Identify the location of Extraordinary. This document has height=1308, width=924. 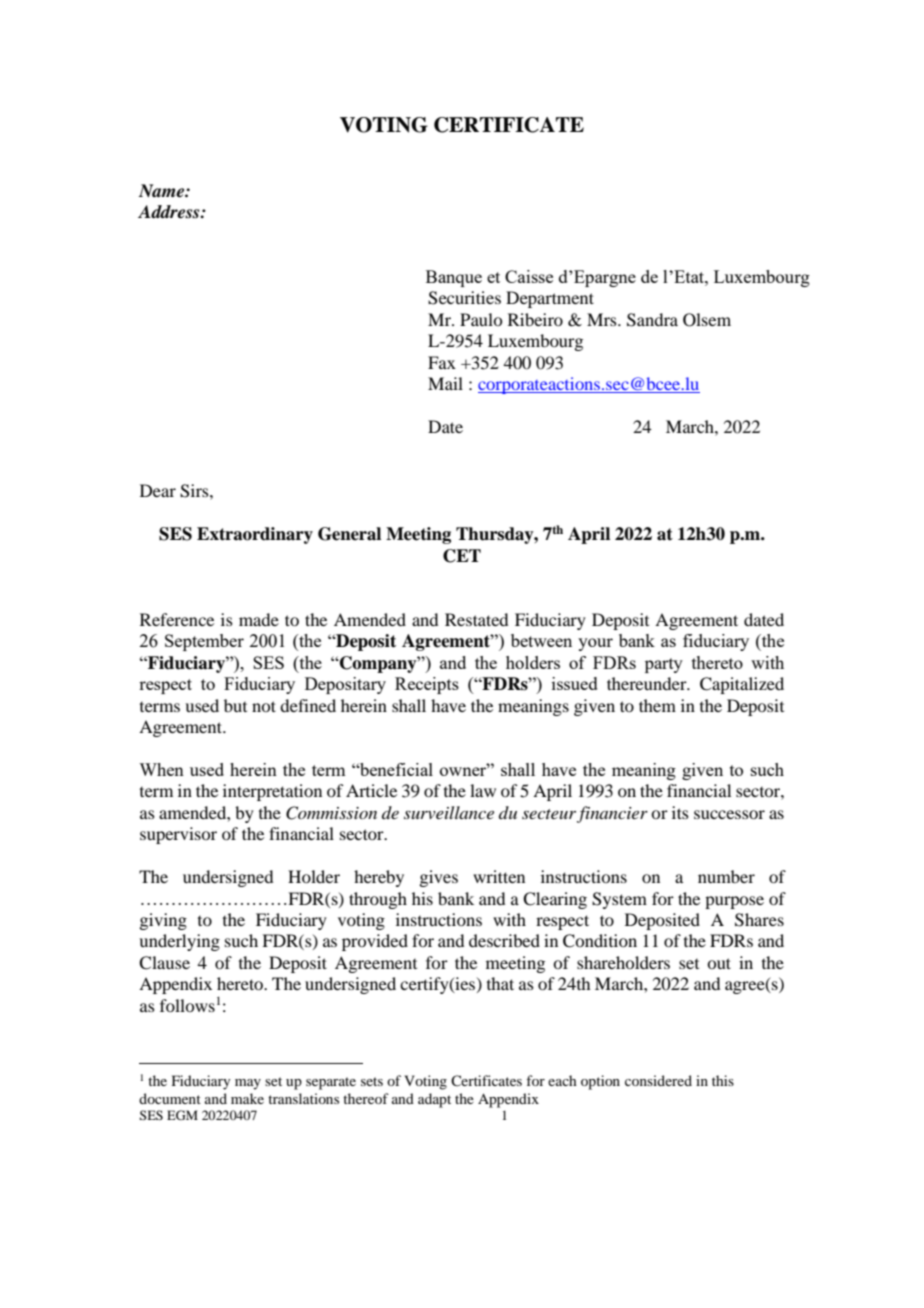
(255, 535).
